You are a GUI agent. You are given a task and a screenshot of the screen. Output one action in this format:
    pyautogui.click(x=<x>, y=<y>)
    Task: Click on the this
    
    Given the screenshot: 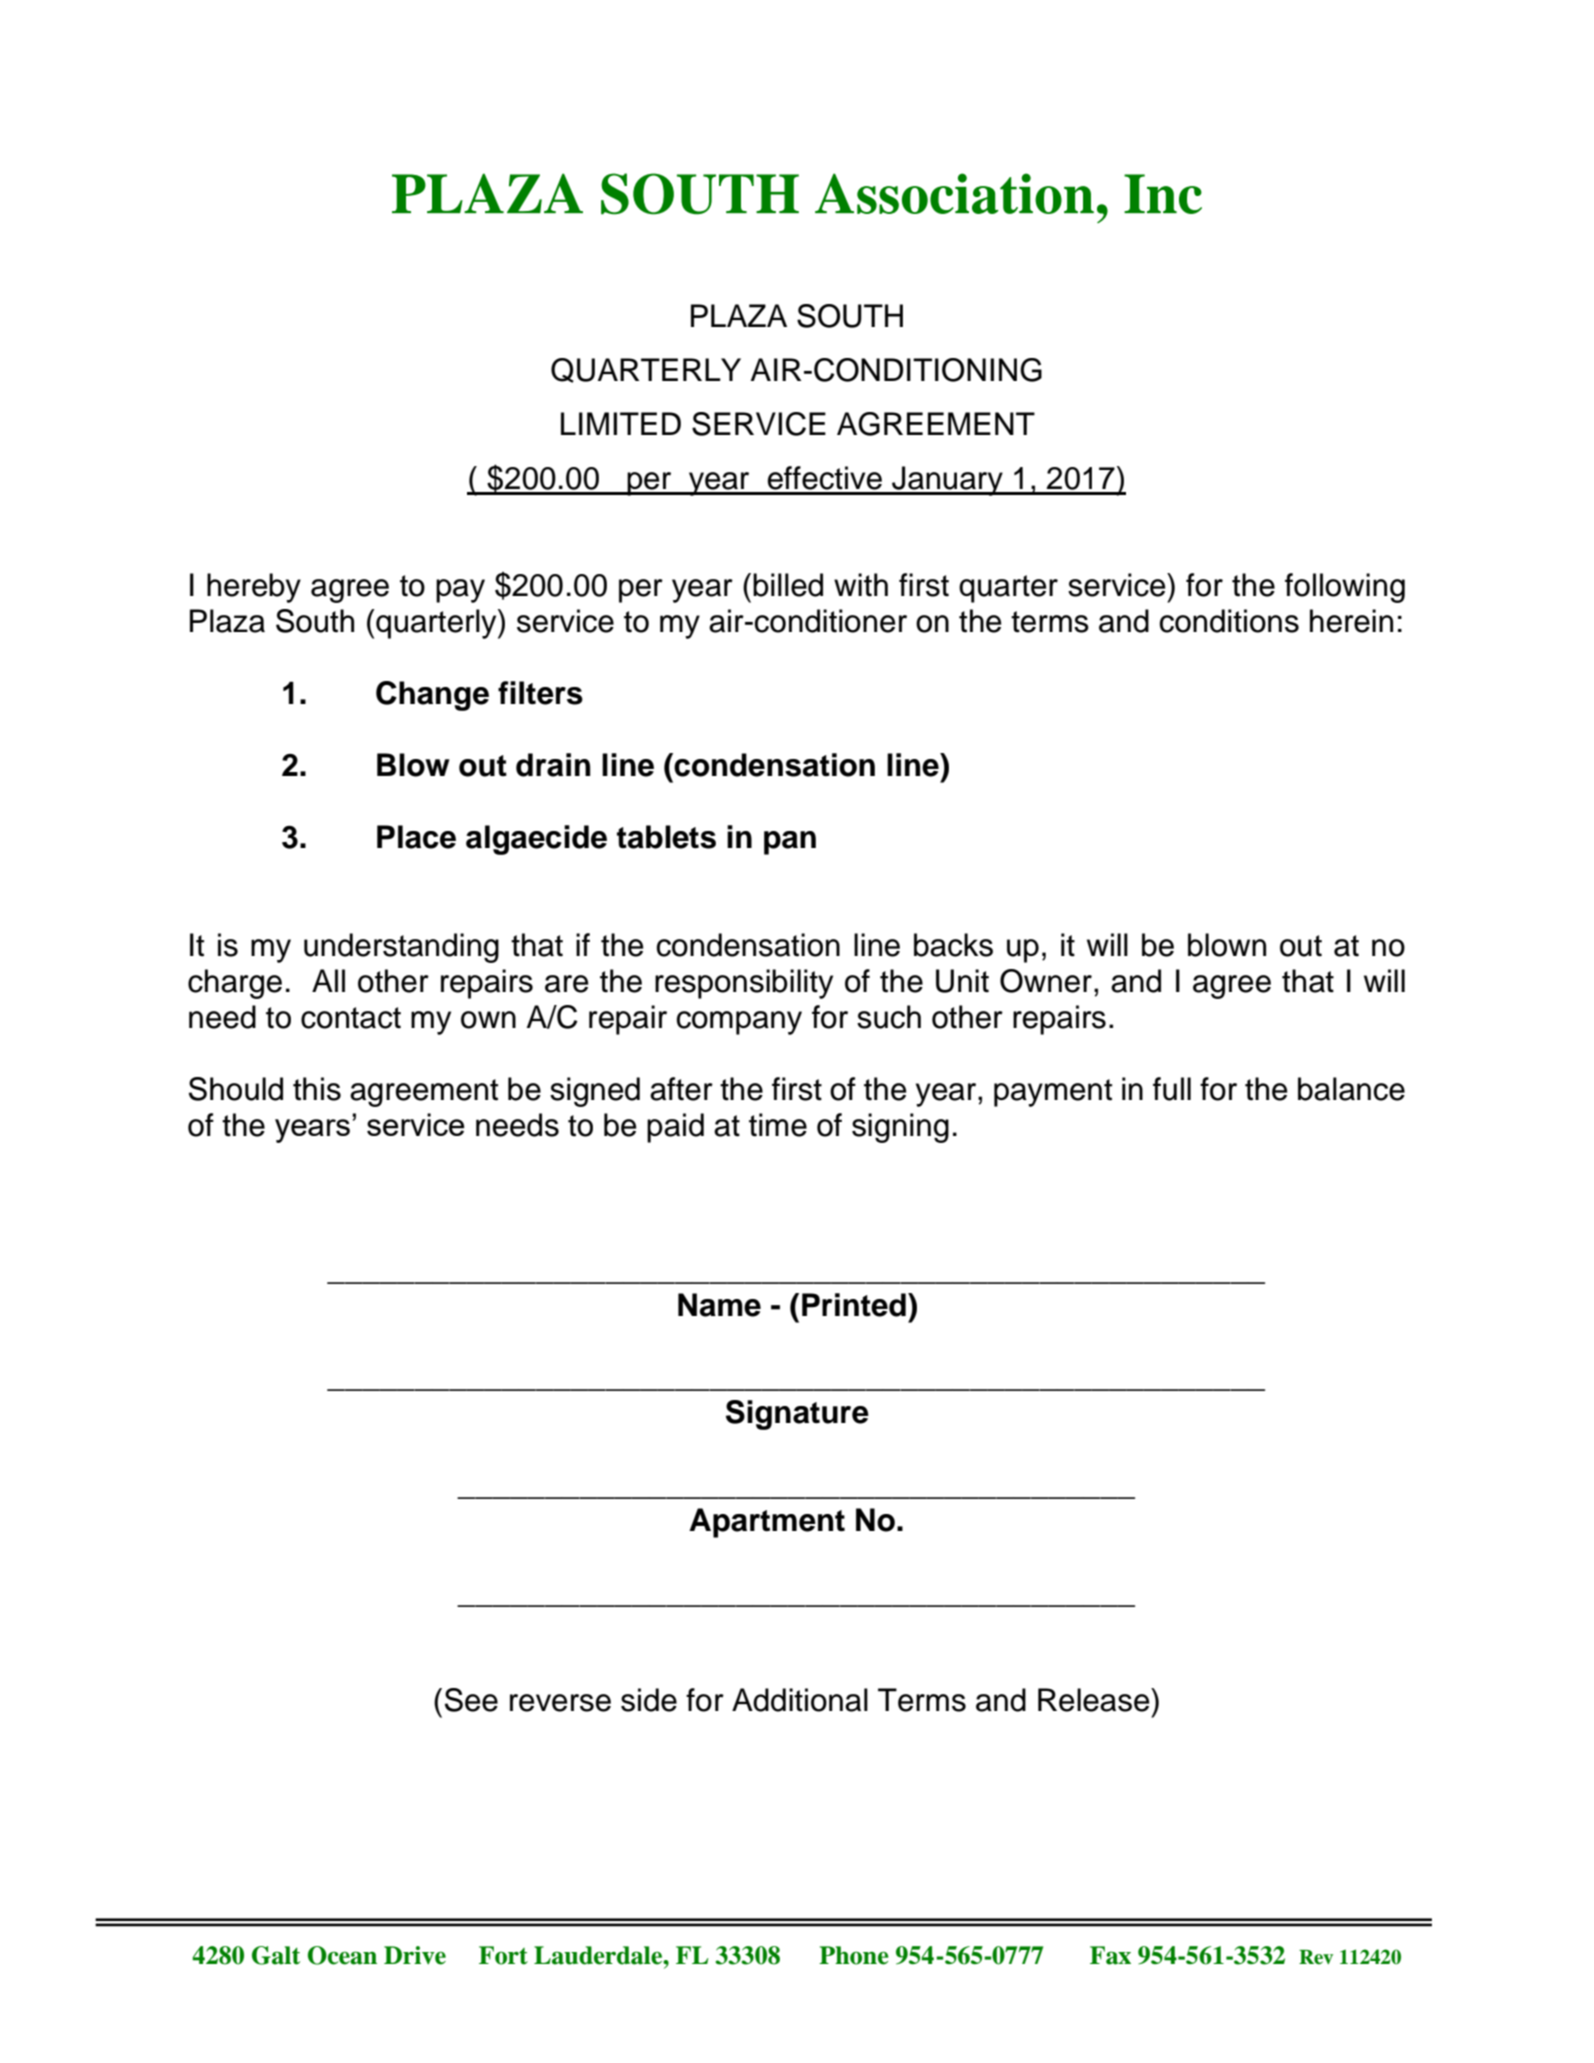 What is the action you would take?
    pyautogui.click(x=317, y=1089)
